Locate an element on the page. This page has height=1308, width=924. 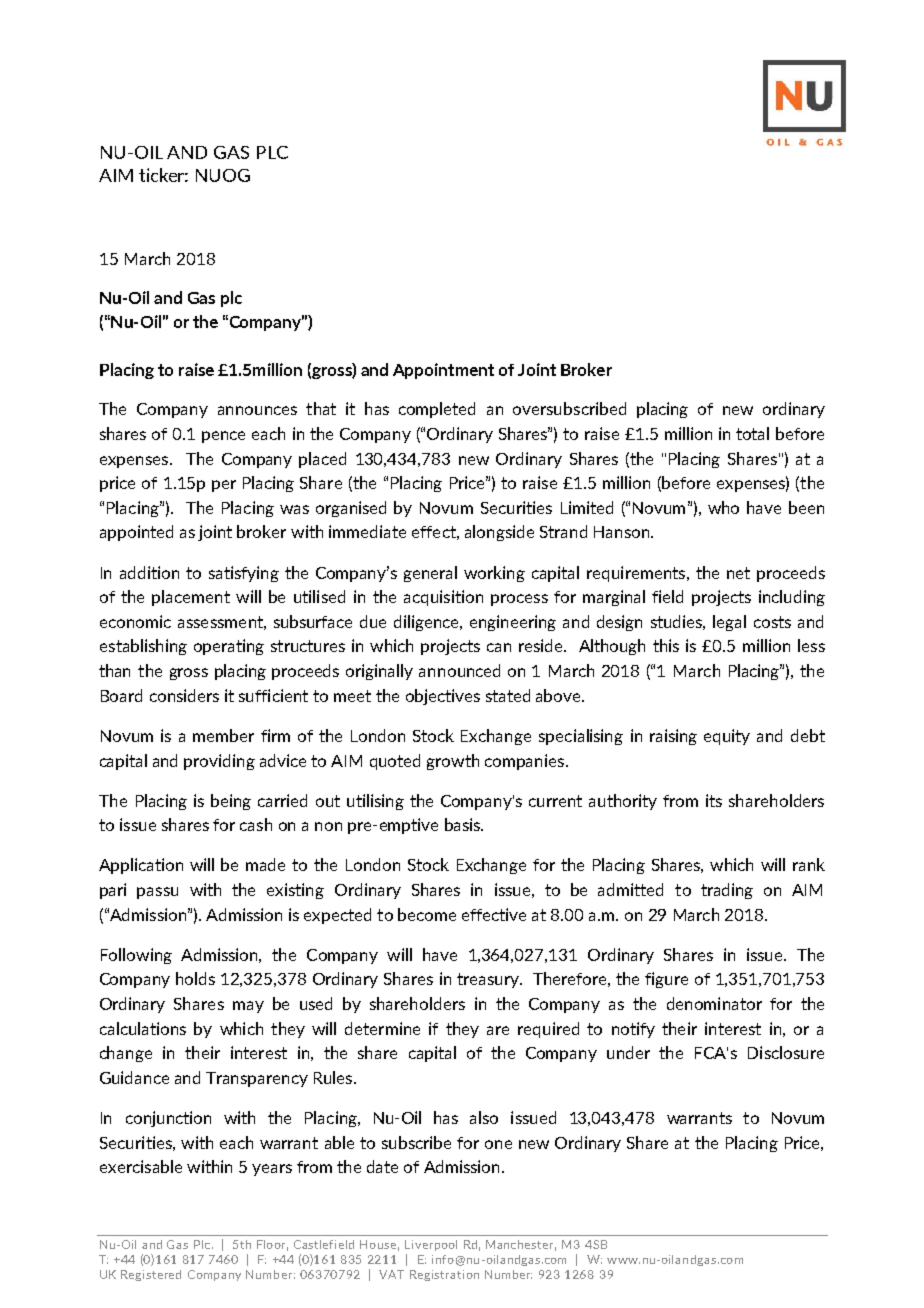
holds is located at coordinates (195, 978).
